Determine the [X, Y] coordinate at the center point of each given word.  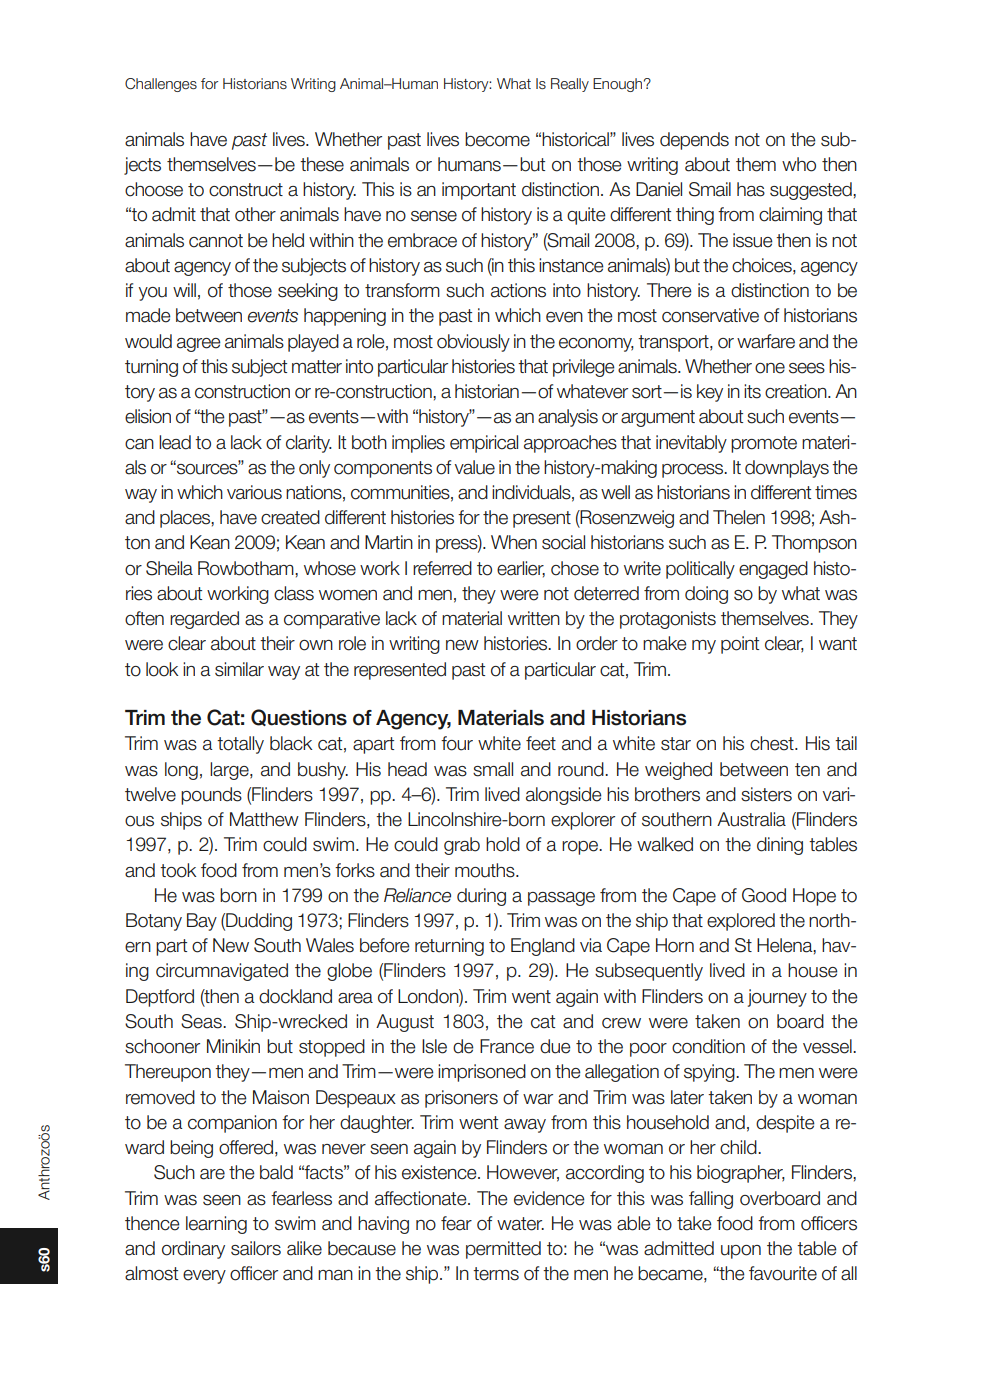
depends [694, 141]
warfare [766, 341]
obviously [473, 343]
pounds [211, 796]
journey [777, 998]
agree [199, 345]
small [493, 769]
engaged [773, 570]
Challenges [161, 85]
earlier [521, 569]
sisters [766, 794]
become [497, 139]
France [507, 1046]
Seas [202, 1021]
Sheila [169, 568]
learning [216, 1225]
